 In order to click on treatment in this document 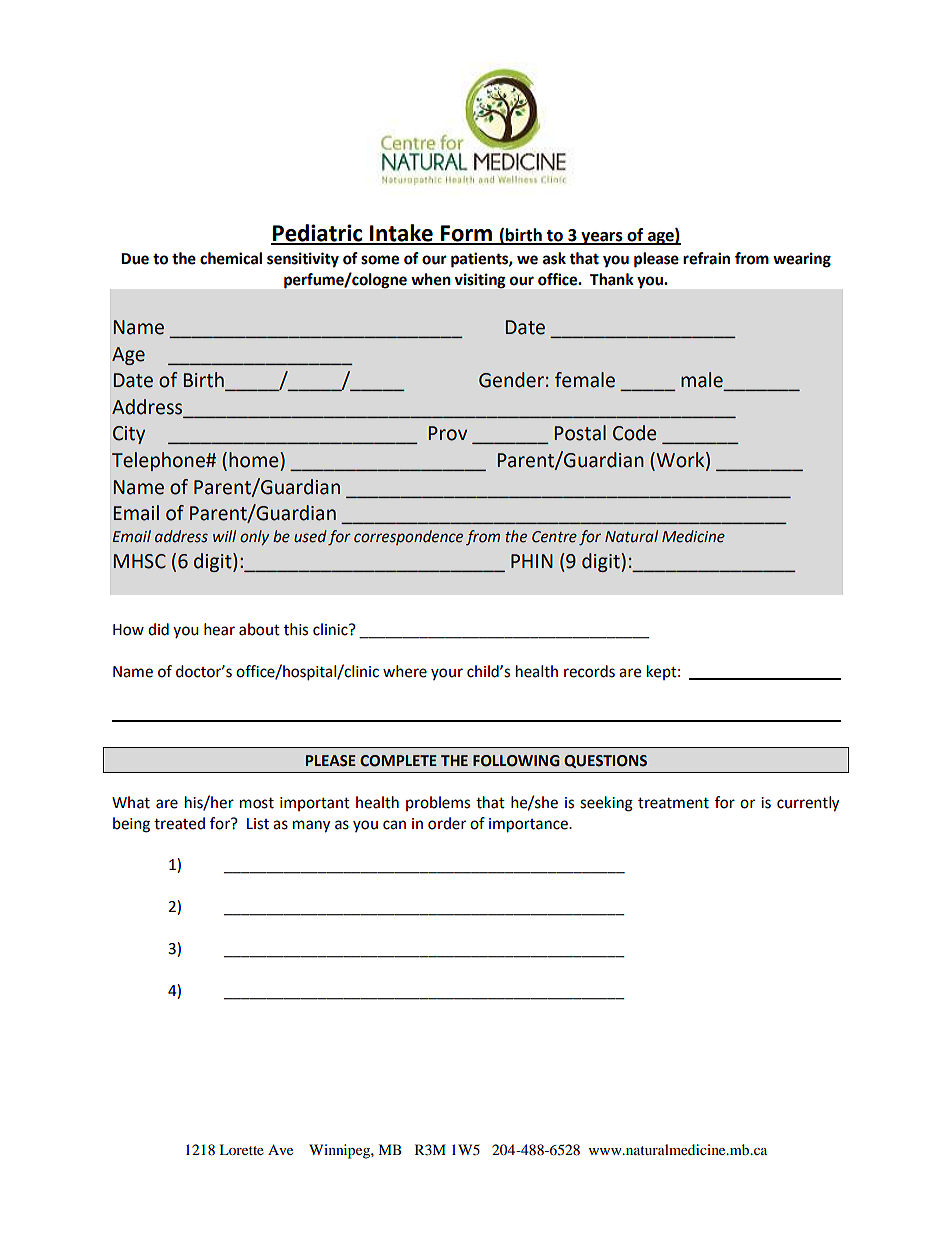, I will do `click(673, 803)`.
